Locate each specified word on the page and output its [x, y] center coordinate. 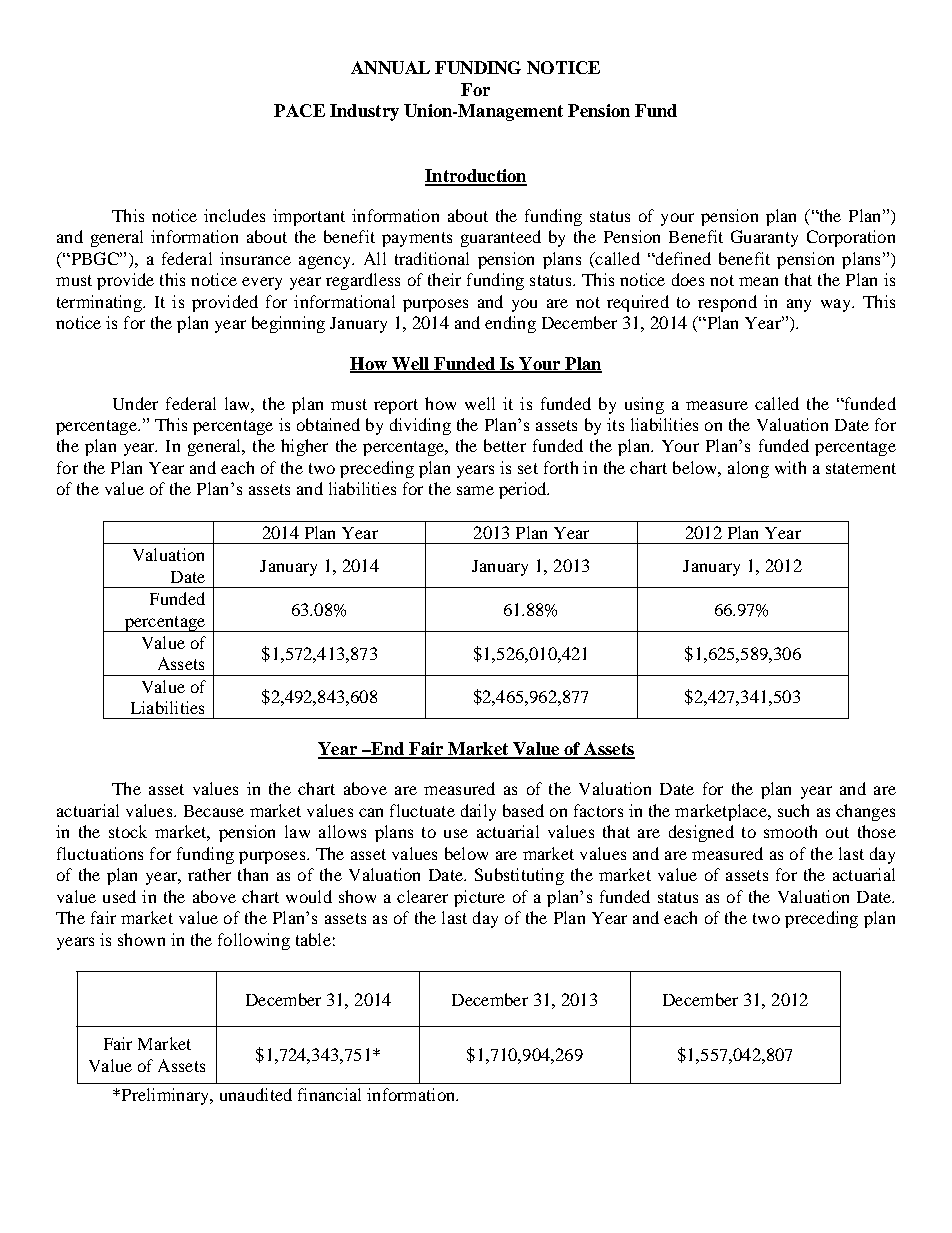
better [505, 445]
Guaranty [764, 238]
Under [135, 403]
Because [214, 811]
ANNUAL [390, 67]
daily [478, 812]
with [790, 467]
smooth [790, 831]
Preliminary [165, 1096]
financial [329, 1094]
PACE [299, 110]
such [793, 810]
